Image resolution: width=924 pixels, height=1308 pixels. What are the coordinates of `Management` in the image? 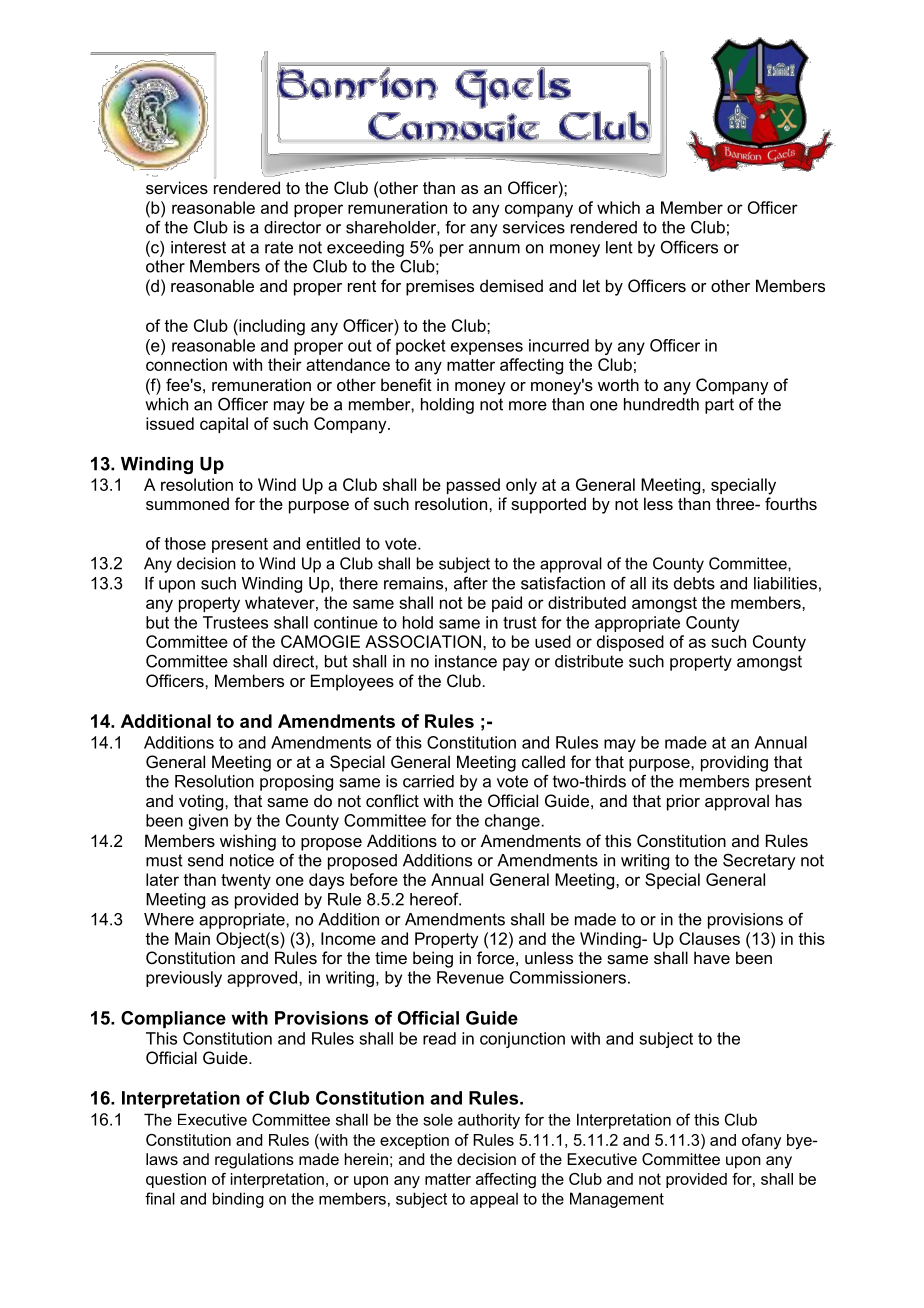 It's located at (617, 1200).
